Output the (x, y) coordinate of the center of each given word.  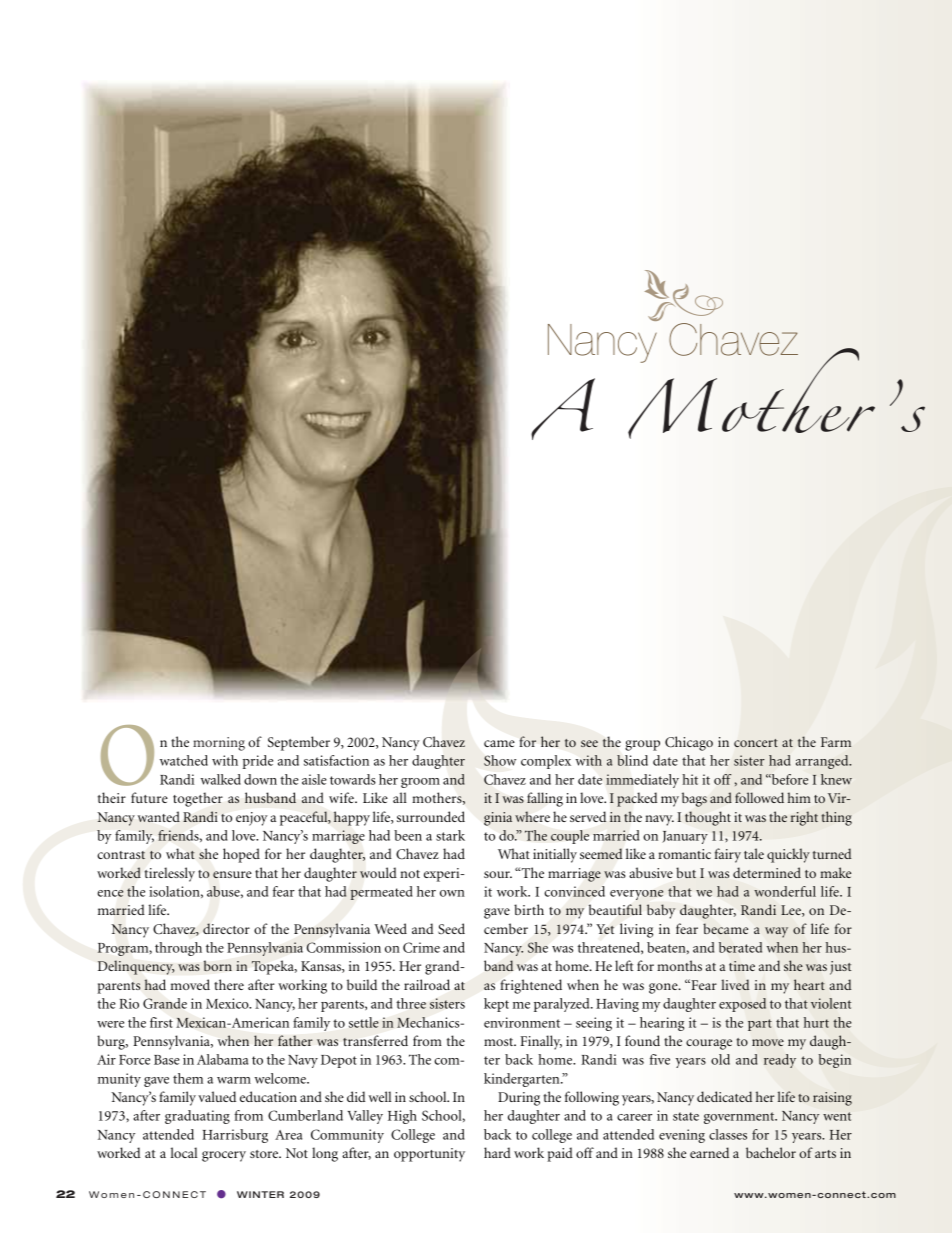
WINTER (260, 1194)
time (742, 966)
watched (184, 760)
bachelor (771, 1152)
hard (497, 1152)
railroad (427, 984)
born (217, 966)
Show (500, 760)
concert (756, 743)
